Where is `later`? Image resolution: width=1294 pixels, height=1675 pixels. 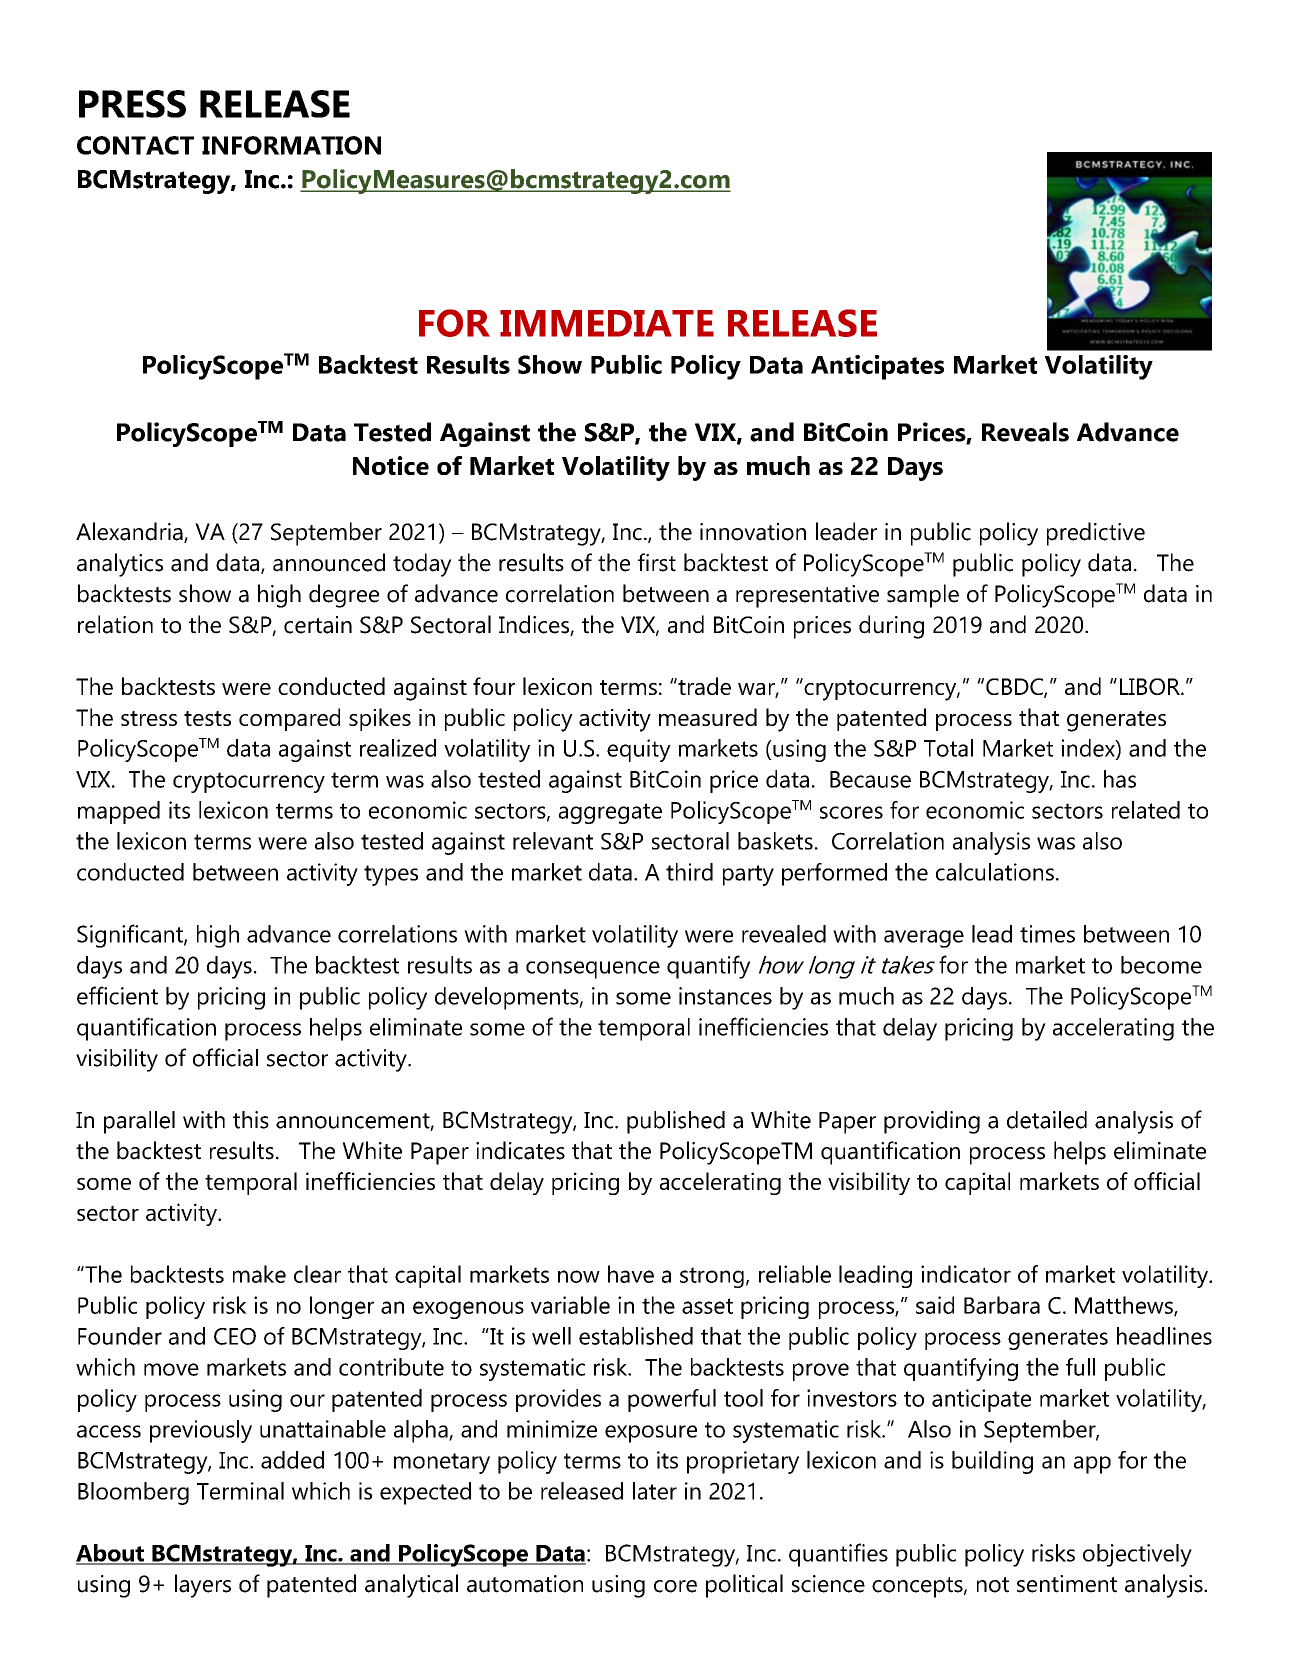
later is located at coordinates (655, 1491).
